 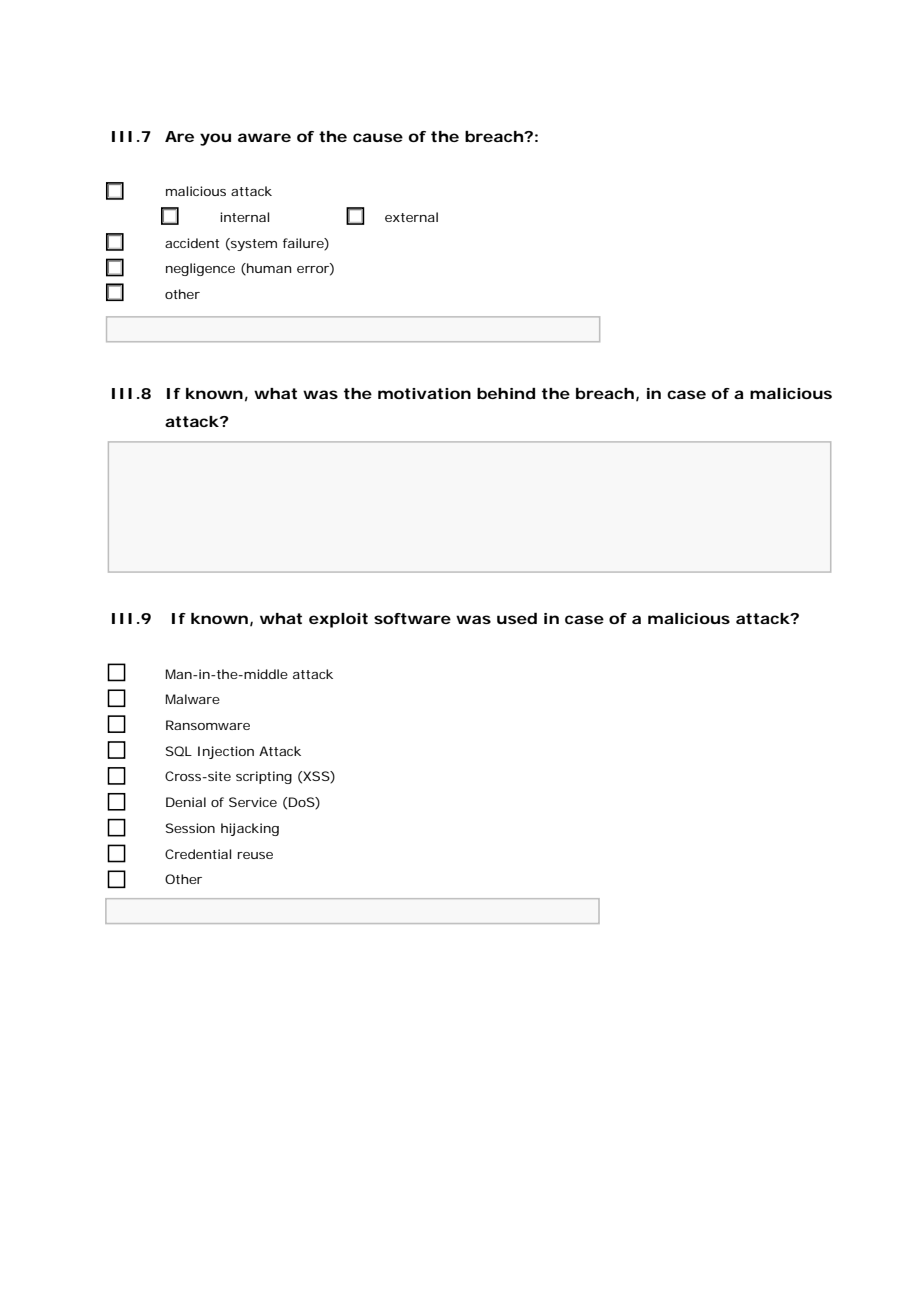 What do you see at coordinates (424, 393) in the page?
I see `motivation` at bounding box center [424, 393].
